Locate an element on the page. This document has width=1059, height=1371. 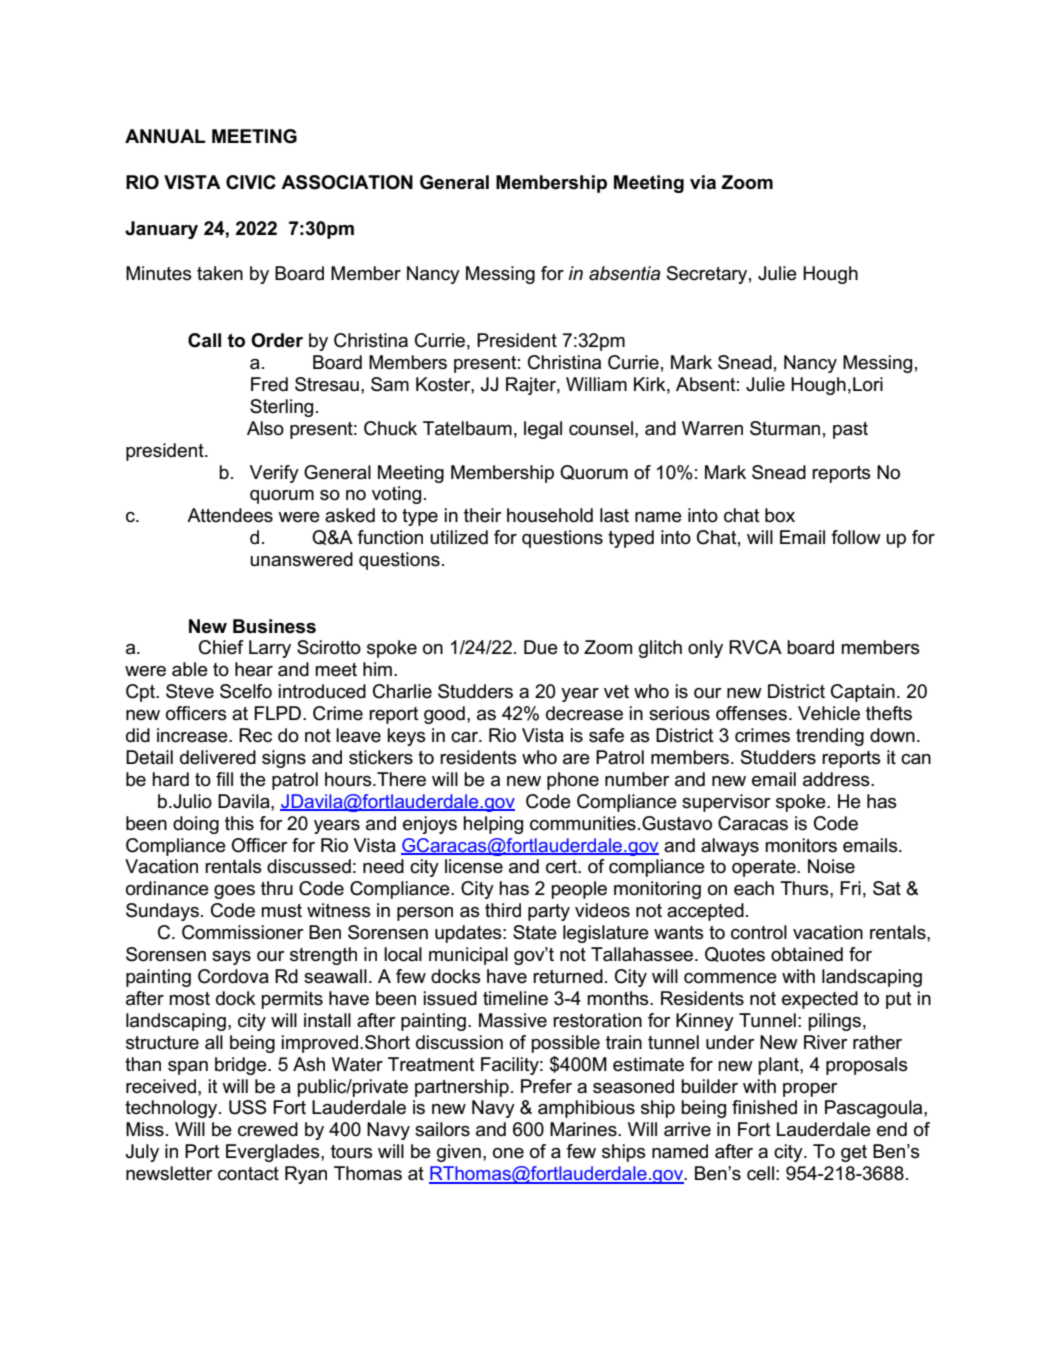
legal is located at coordinates (543, 430).
